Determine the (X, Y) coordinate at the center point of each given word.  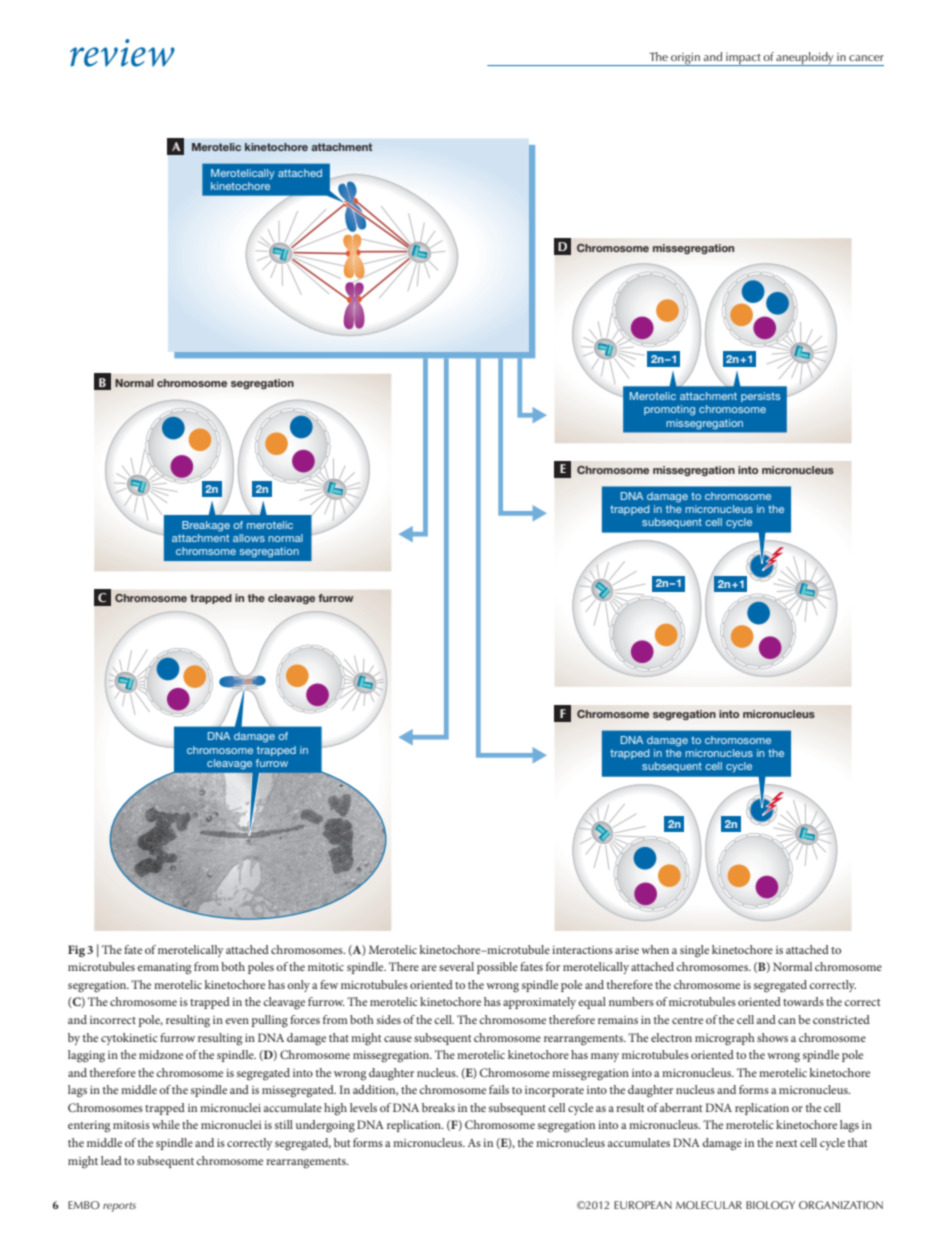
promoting (669, 410)
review (122, 53)
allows (249, 538)
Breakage (206, 526)
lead (111, 1160)
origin (686, 59)
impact (743, 59)
